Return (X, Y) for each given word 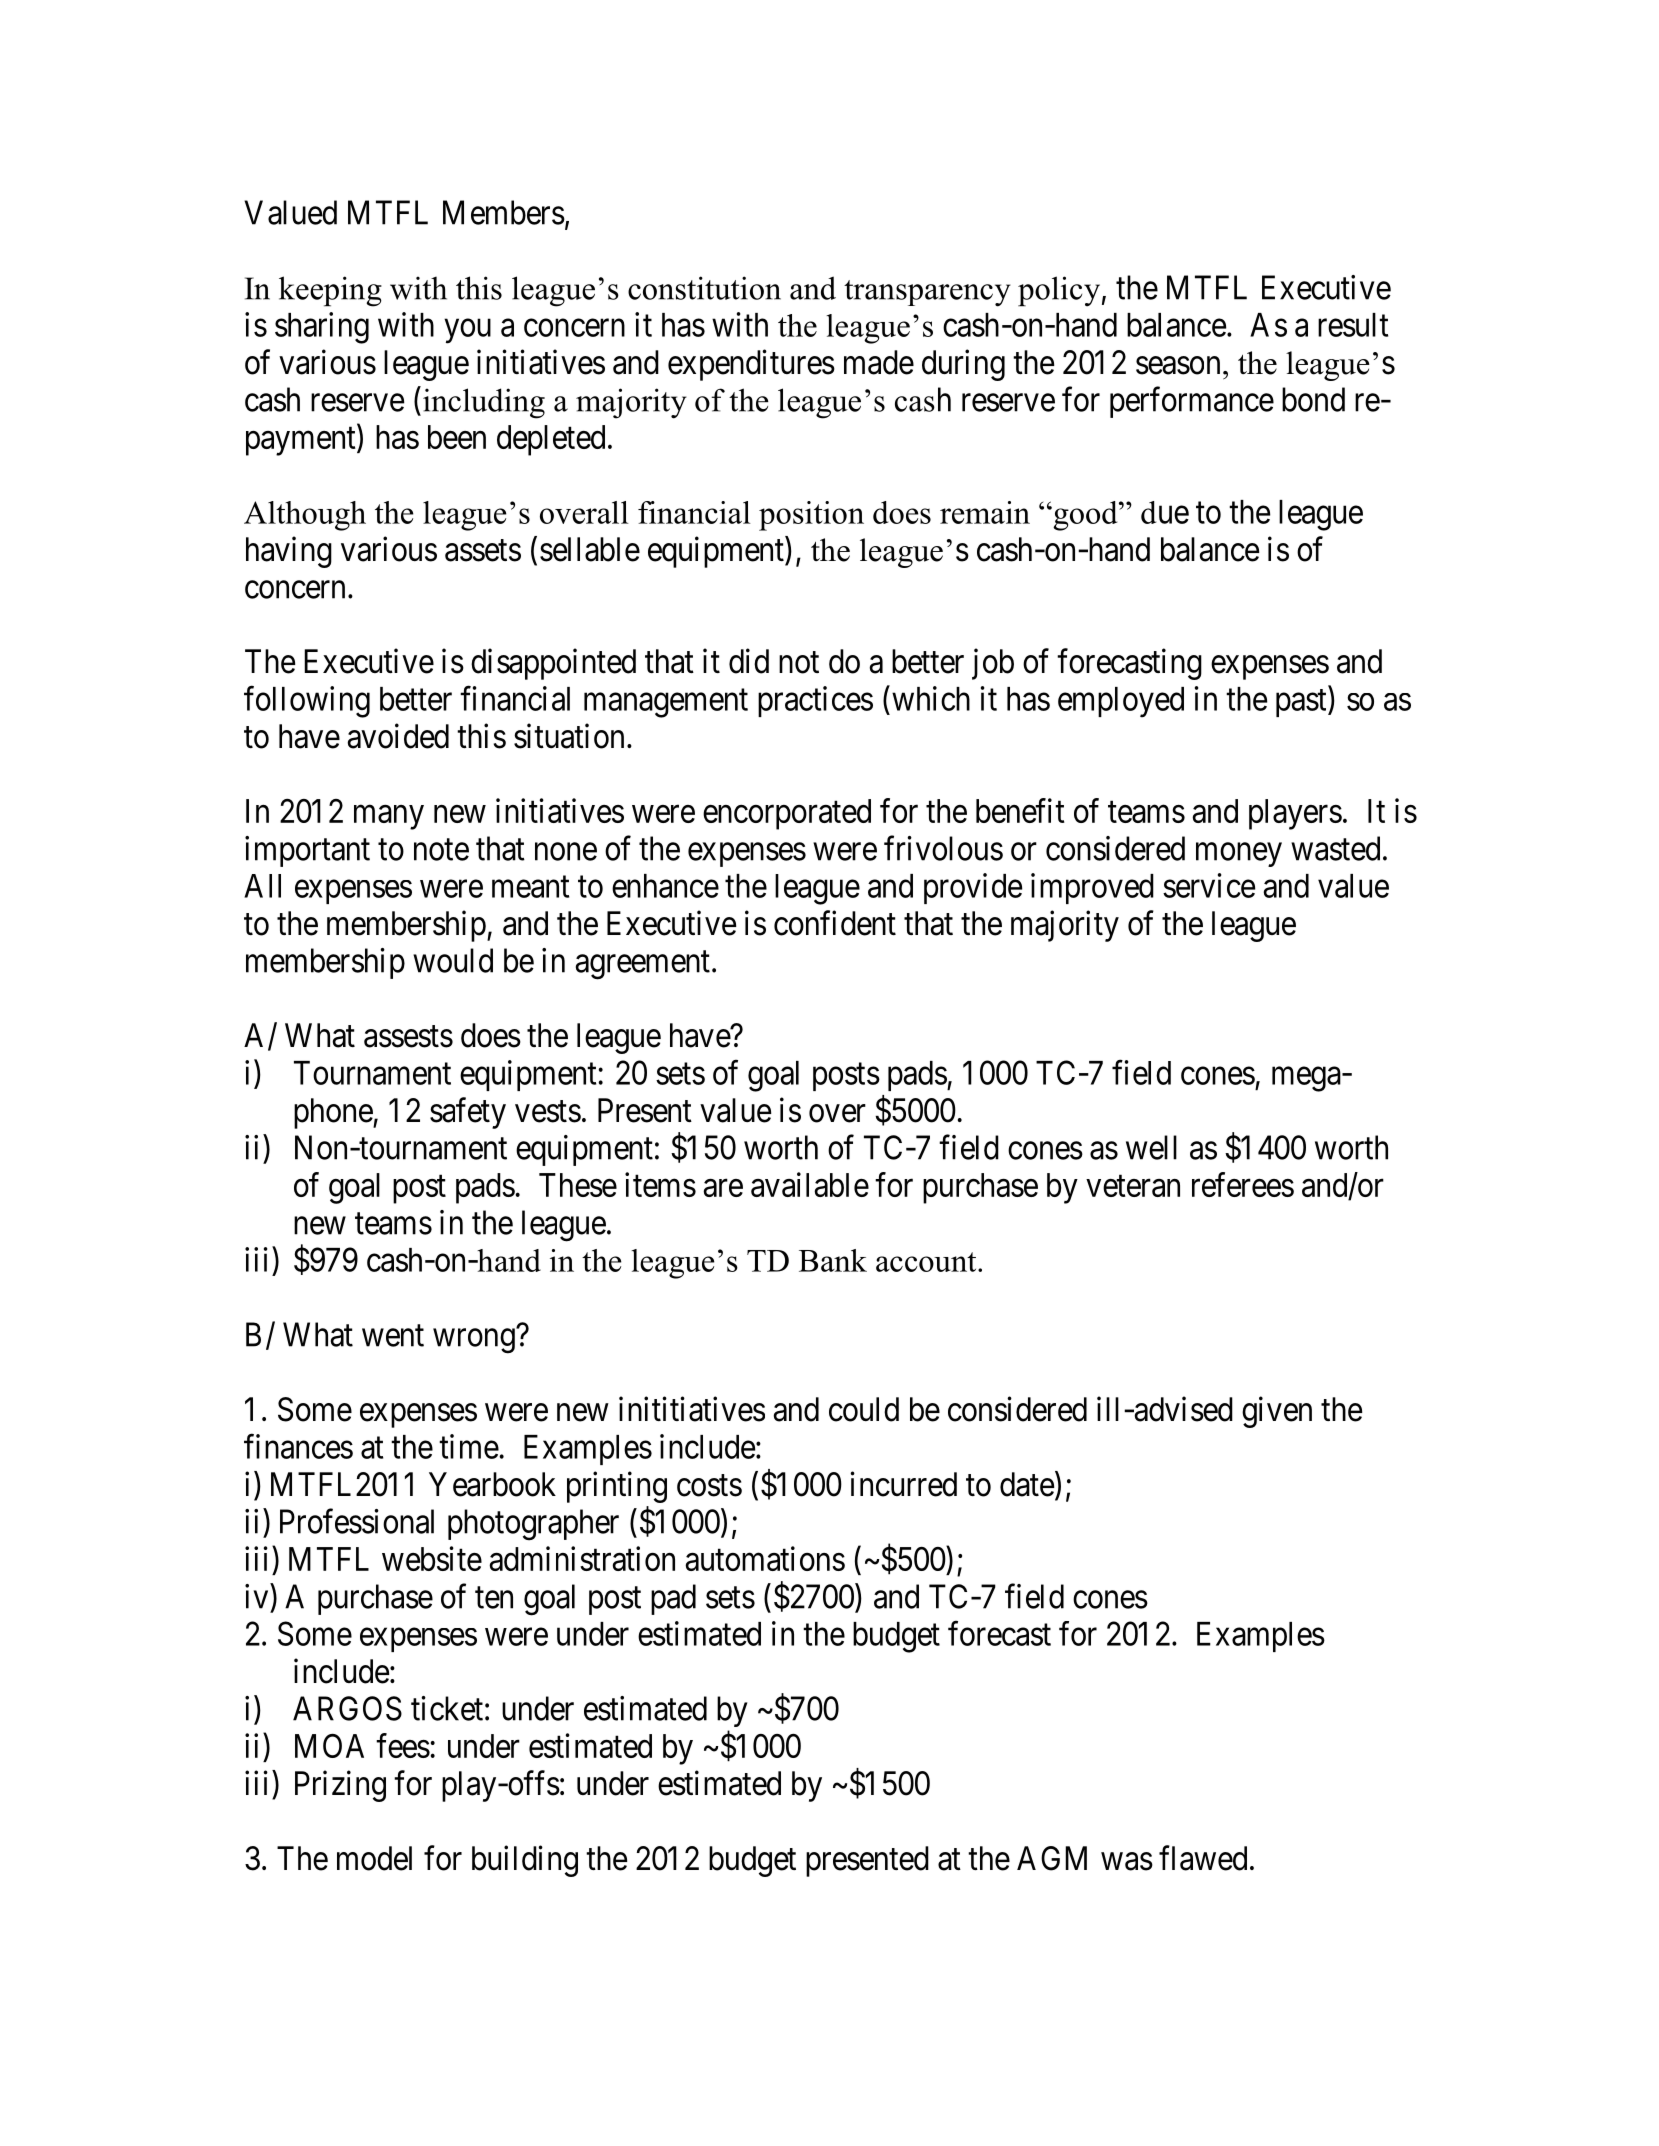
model (374, 1858)
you (467, 331)
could (864, 1409)
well (1151, 1147)
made (879, 362)
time (469, 1446)
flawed (1203, 1858)
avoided (398, 736)
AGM (1052, 1858)
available (810, 1184)
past (1302, 703)
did (749, 661)
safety (468, 1113)
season (1178, 366)
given (1277, 1412)
